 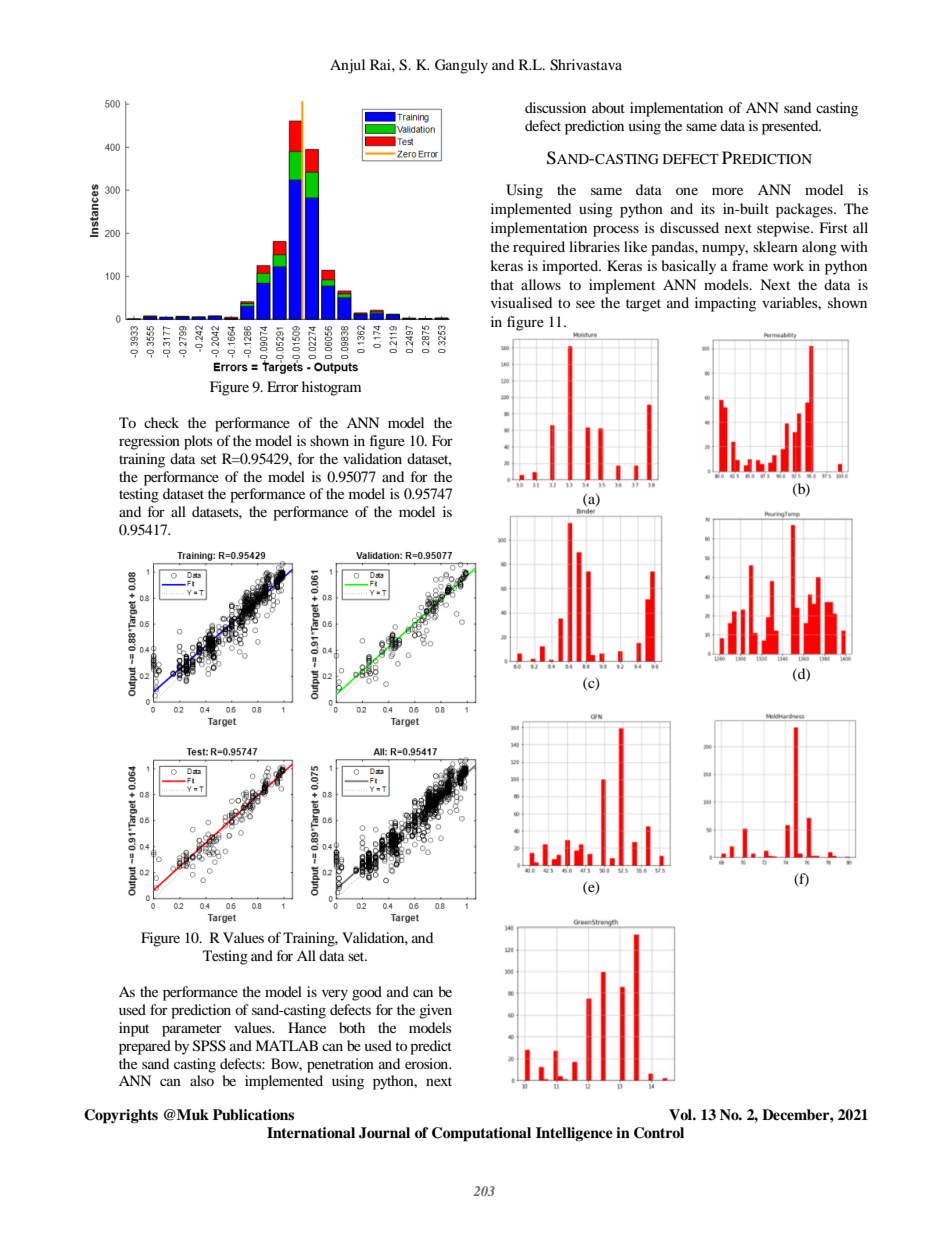 I want to click on good, so click(x=367, y=993).
